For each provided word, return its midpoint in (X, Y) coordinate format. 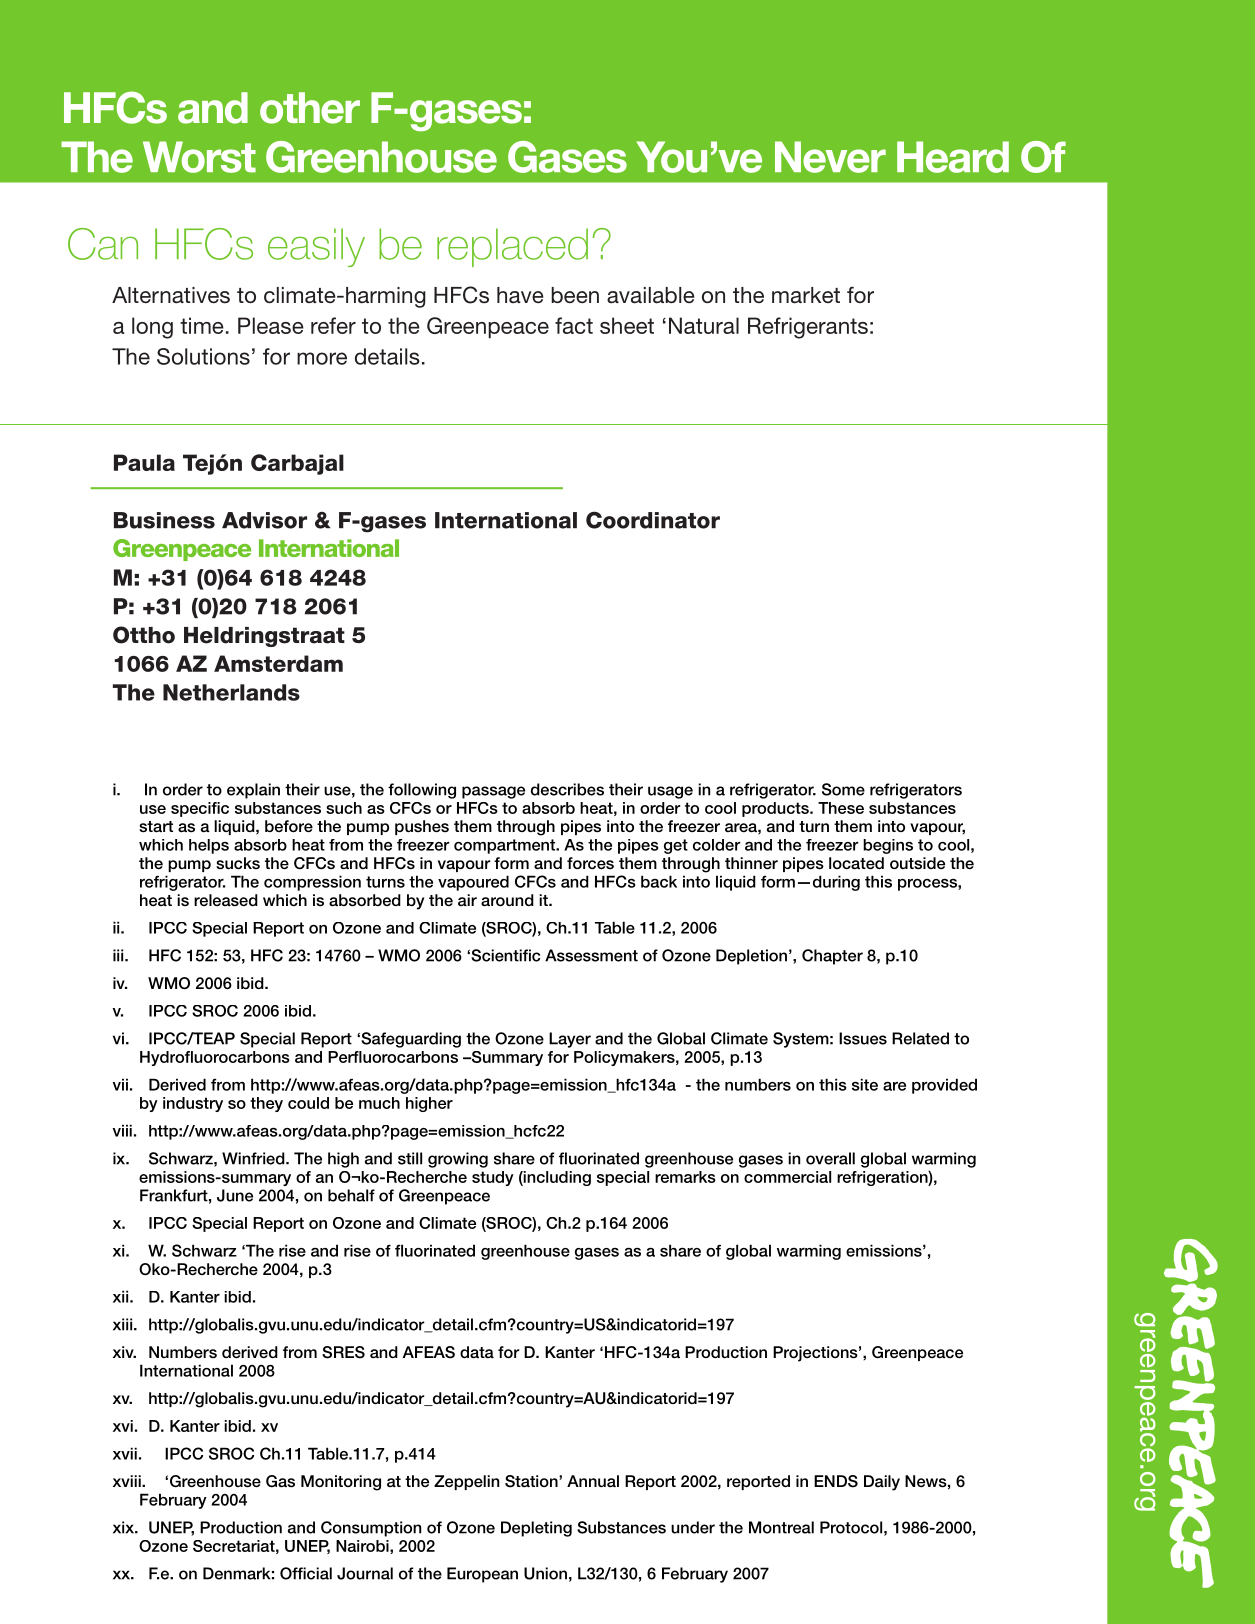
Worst (199, 157)
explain (253, 791)
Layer (570, 1040)
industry (193, 1104)
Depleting (536, 1529)
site (865, 1084)
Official (306, 1573)
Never (830, 157)
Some (843, 789)
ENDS (836, 1481)
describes (567, 789)
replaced (512, 247)
